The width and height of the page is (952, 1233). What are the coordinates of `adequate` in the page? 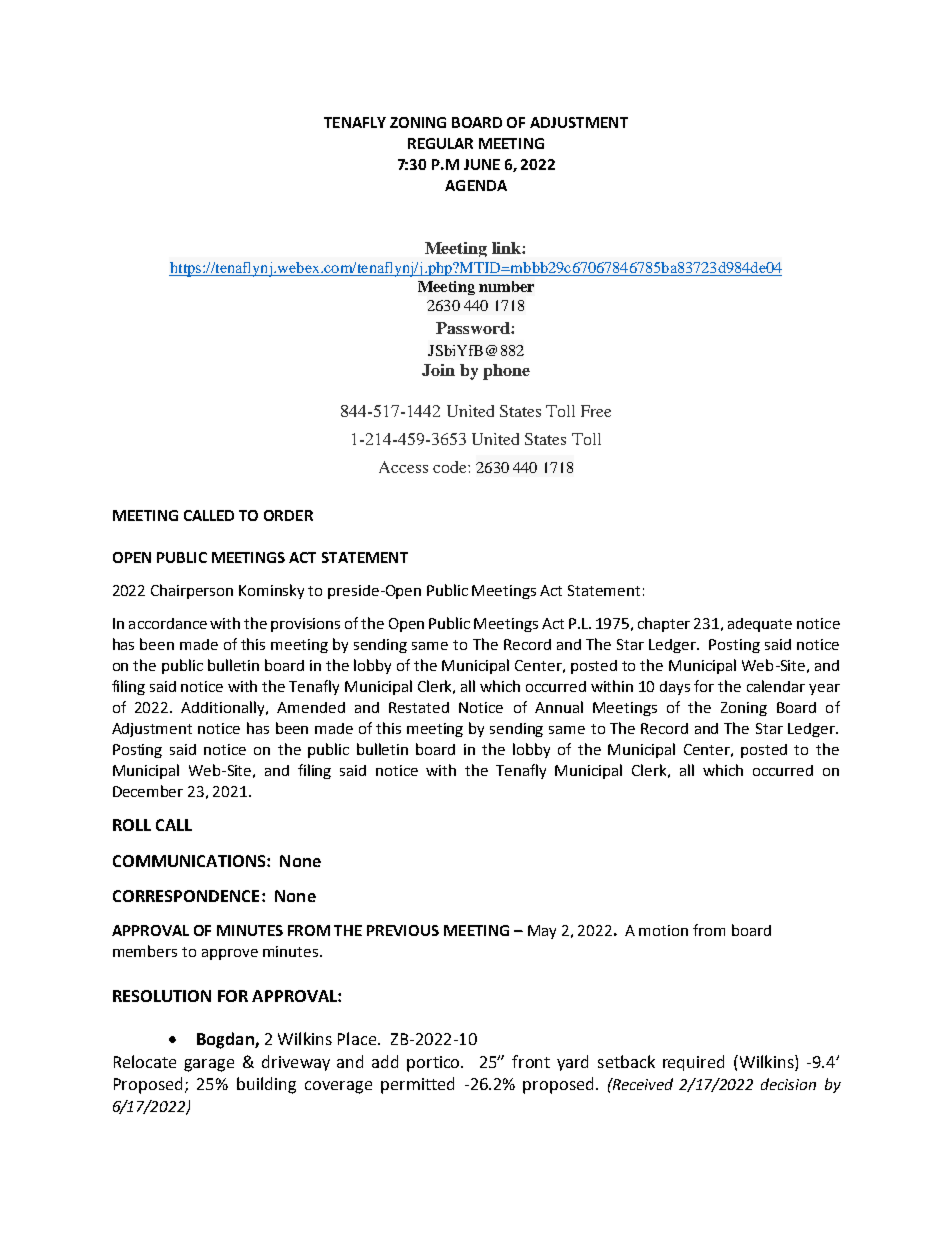 It's located at (760, 625).
